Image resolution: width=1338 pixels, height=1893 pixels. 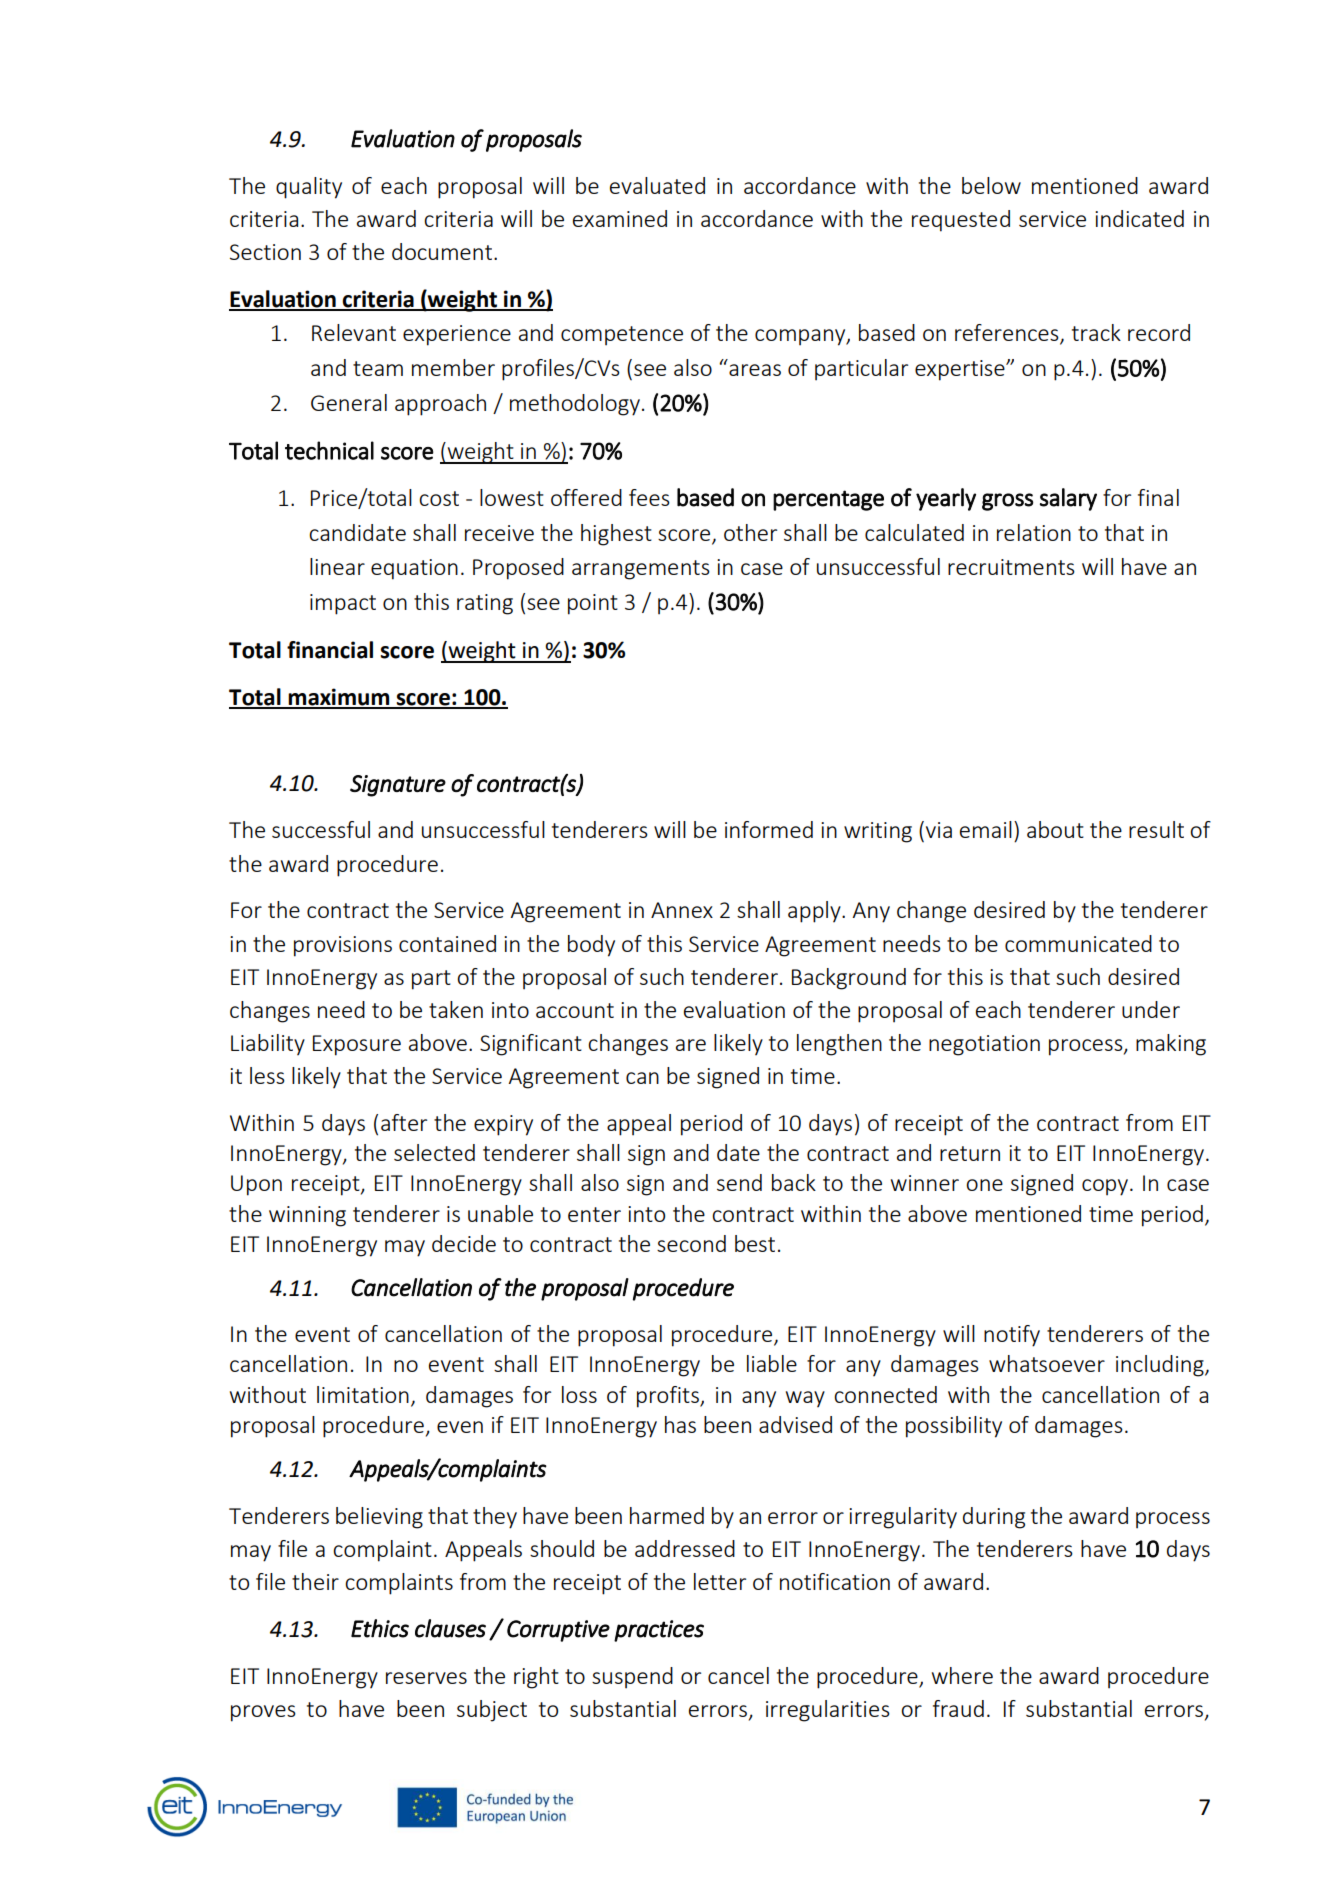 What do you see at coordinates (1034, 532) in the document?
I see `relation` at bounding box center [1034, 532].
